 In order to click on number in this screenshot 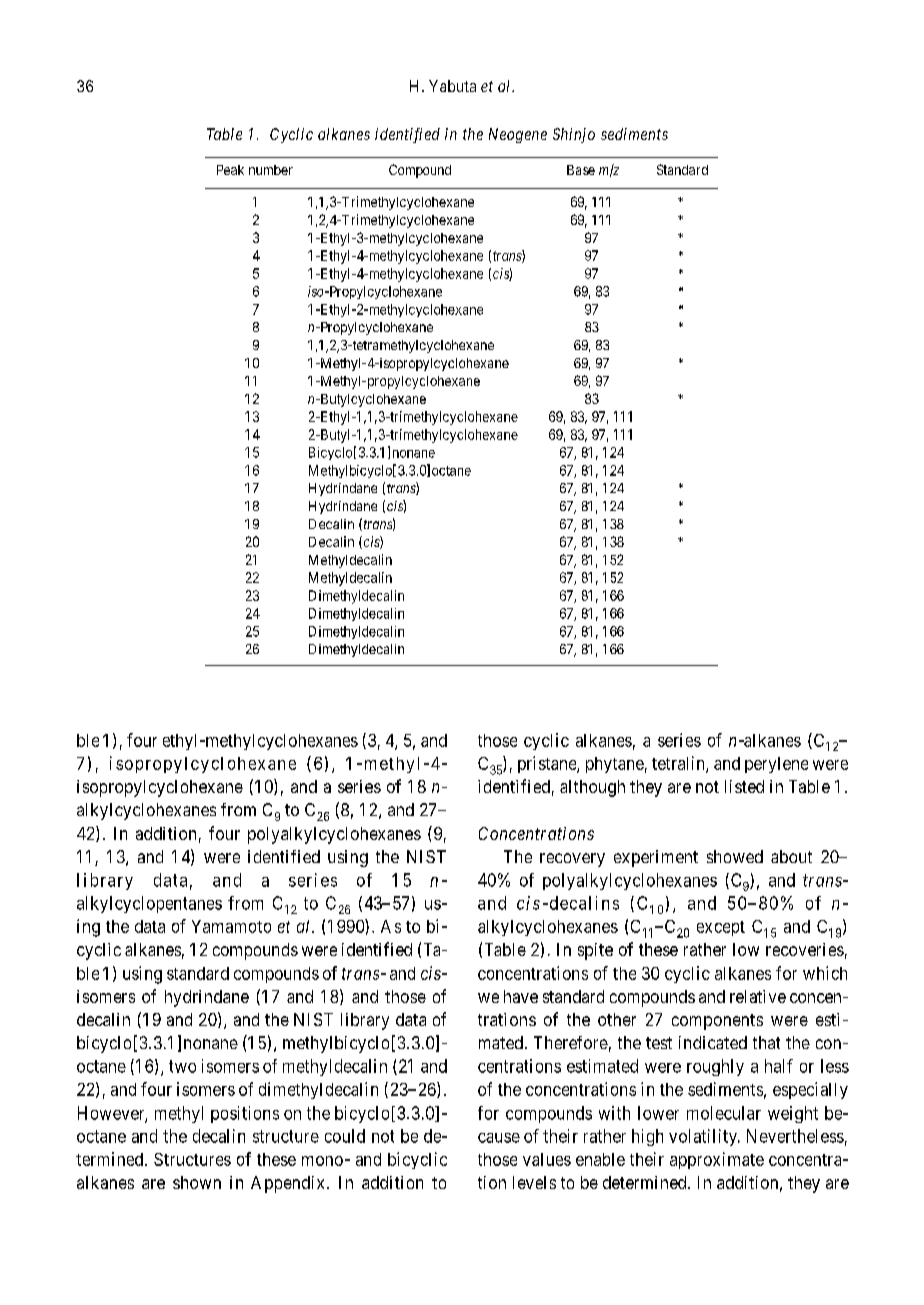, I will do `click(271, 170)`.
